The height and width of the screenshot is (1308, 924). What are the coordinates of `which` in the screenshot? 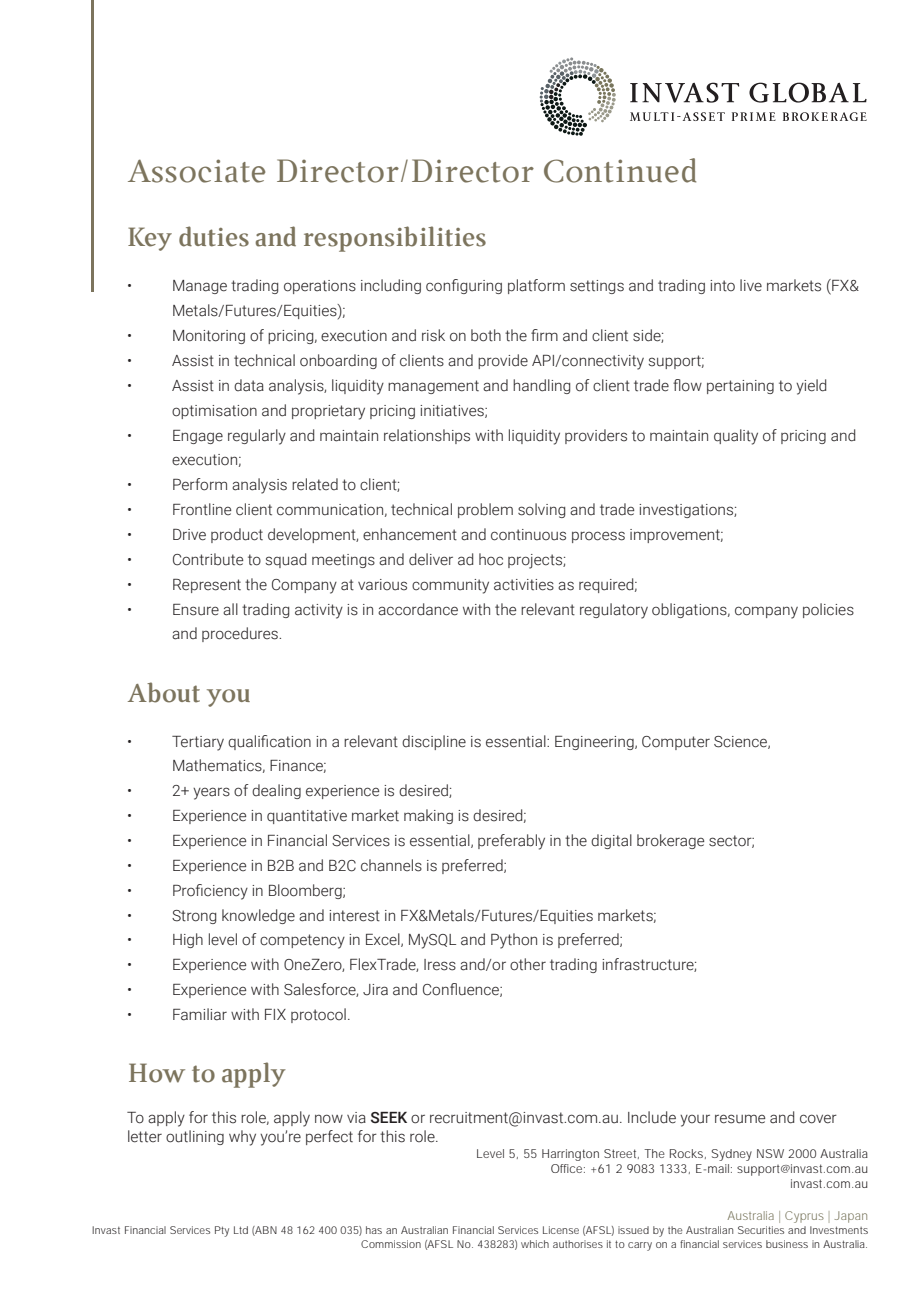 It's located at (535, 1244).
